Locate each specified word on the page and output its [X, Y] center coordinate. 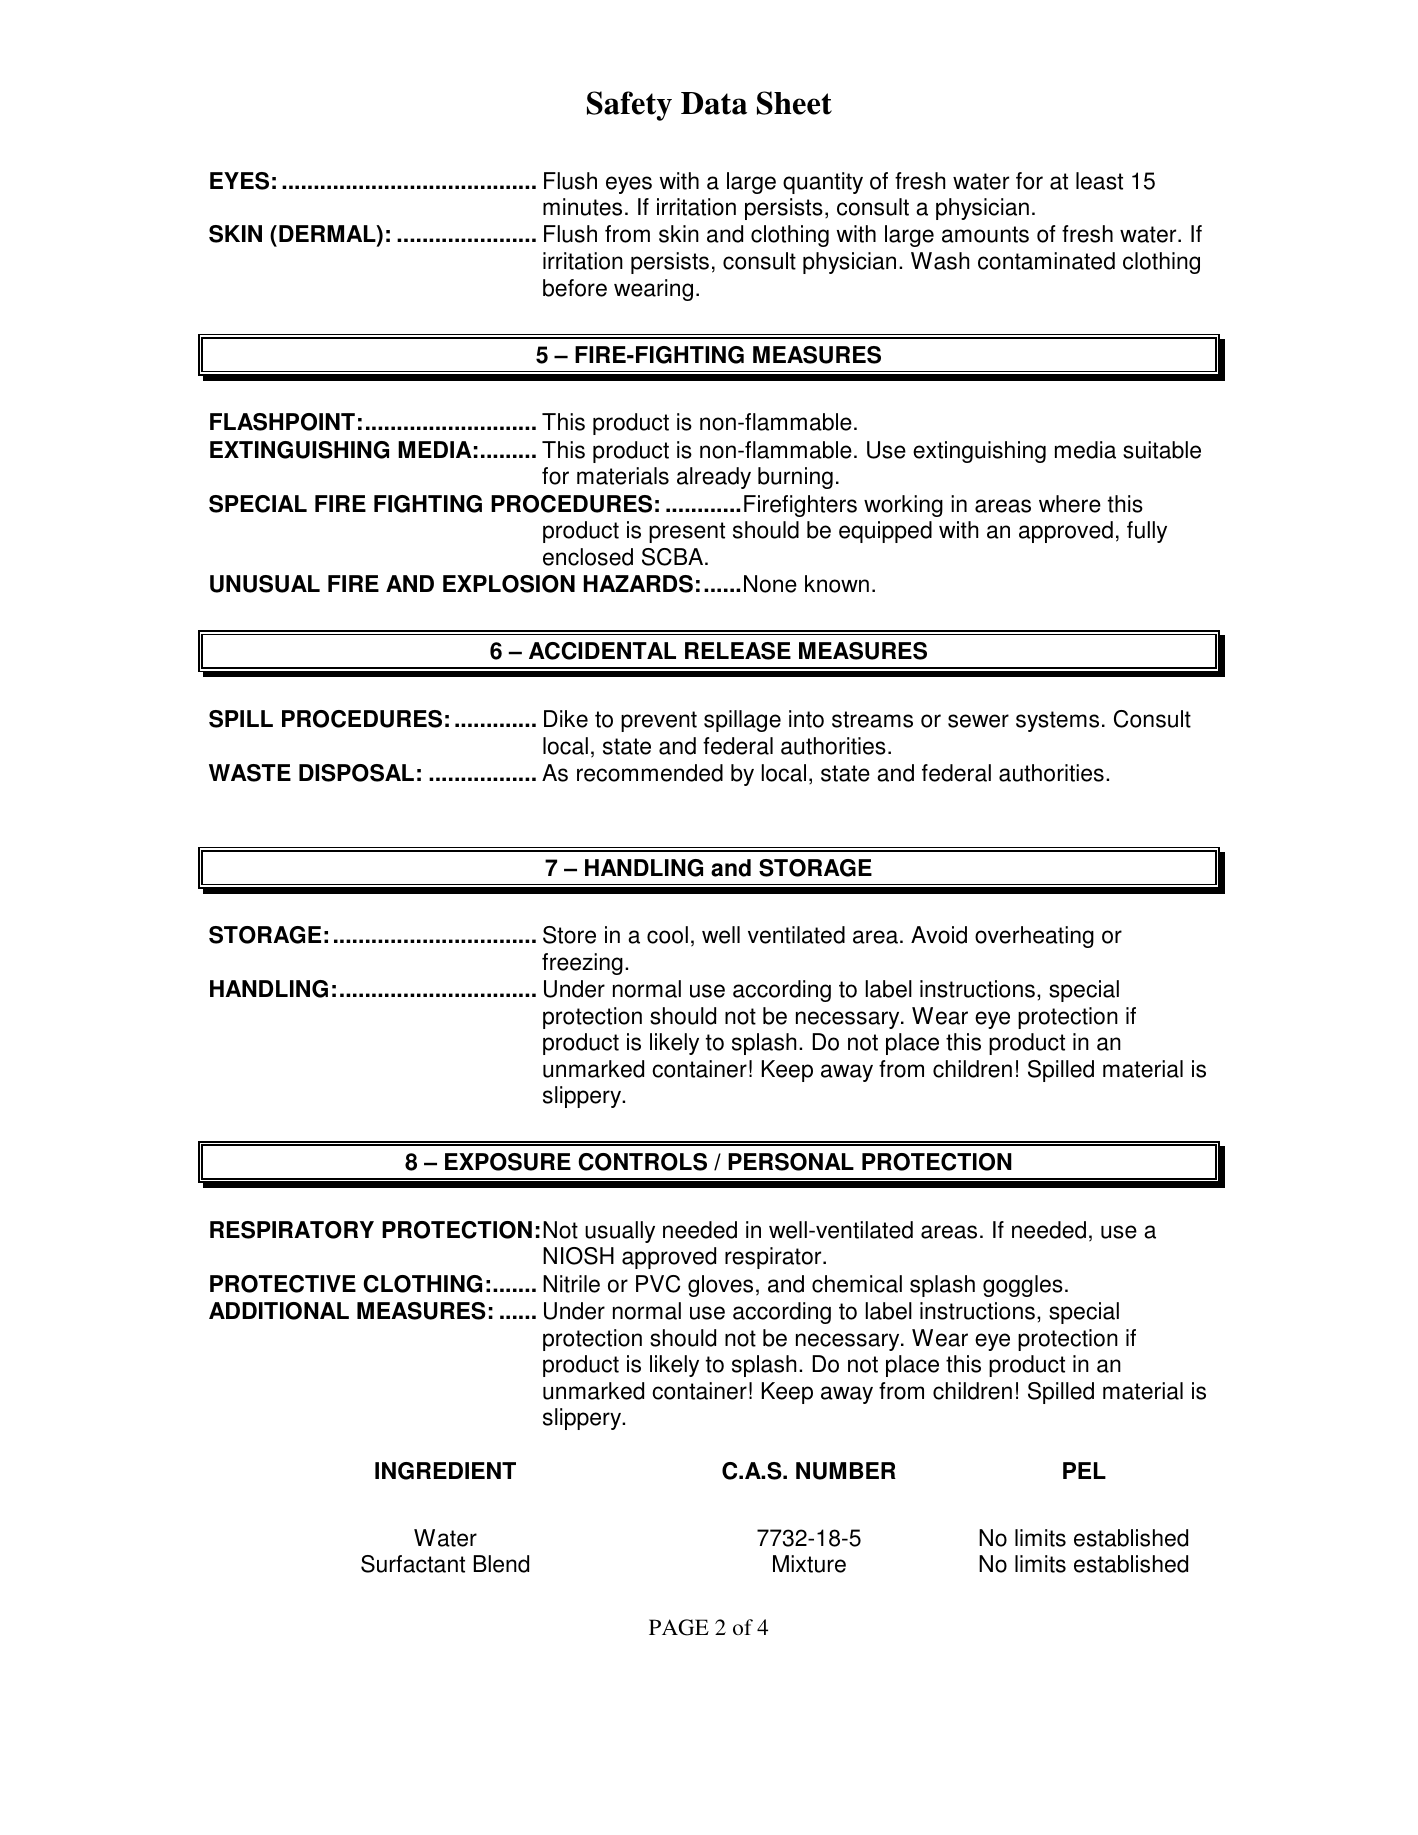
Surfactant [413, 1564]
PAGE [679, 1627]
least [1099, 181]
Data [714, 103]
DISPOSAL [356, 773]
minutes [582, 207]
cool [667, 935]
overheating [1034, 937]
